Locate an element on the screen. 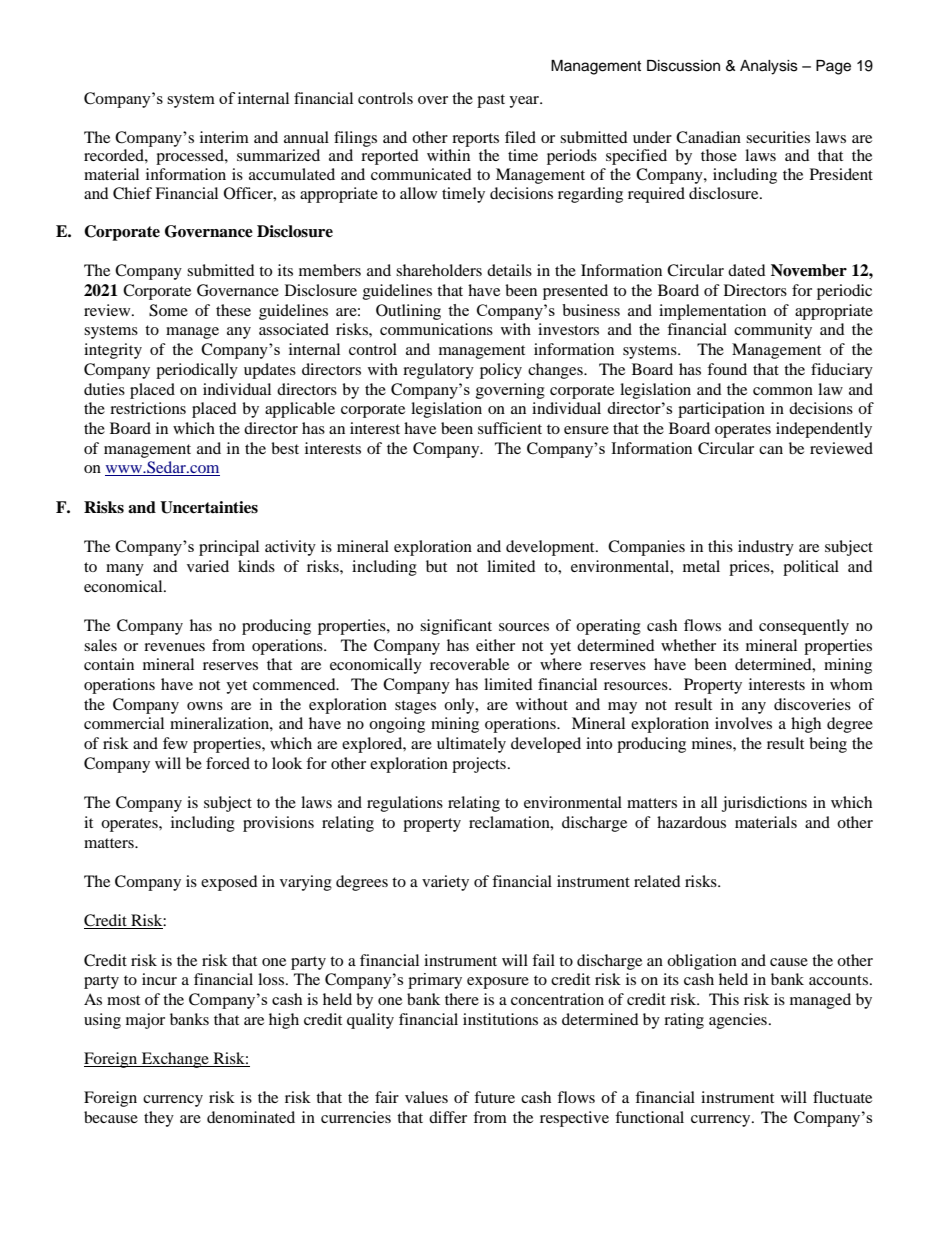  future is located at coordinates (494, 1097).
